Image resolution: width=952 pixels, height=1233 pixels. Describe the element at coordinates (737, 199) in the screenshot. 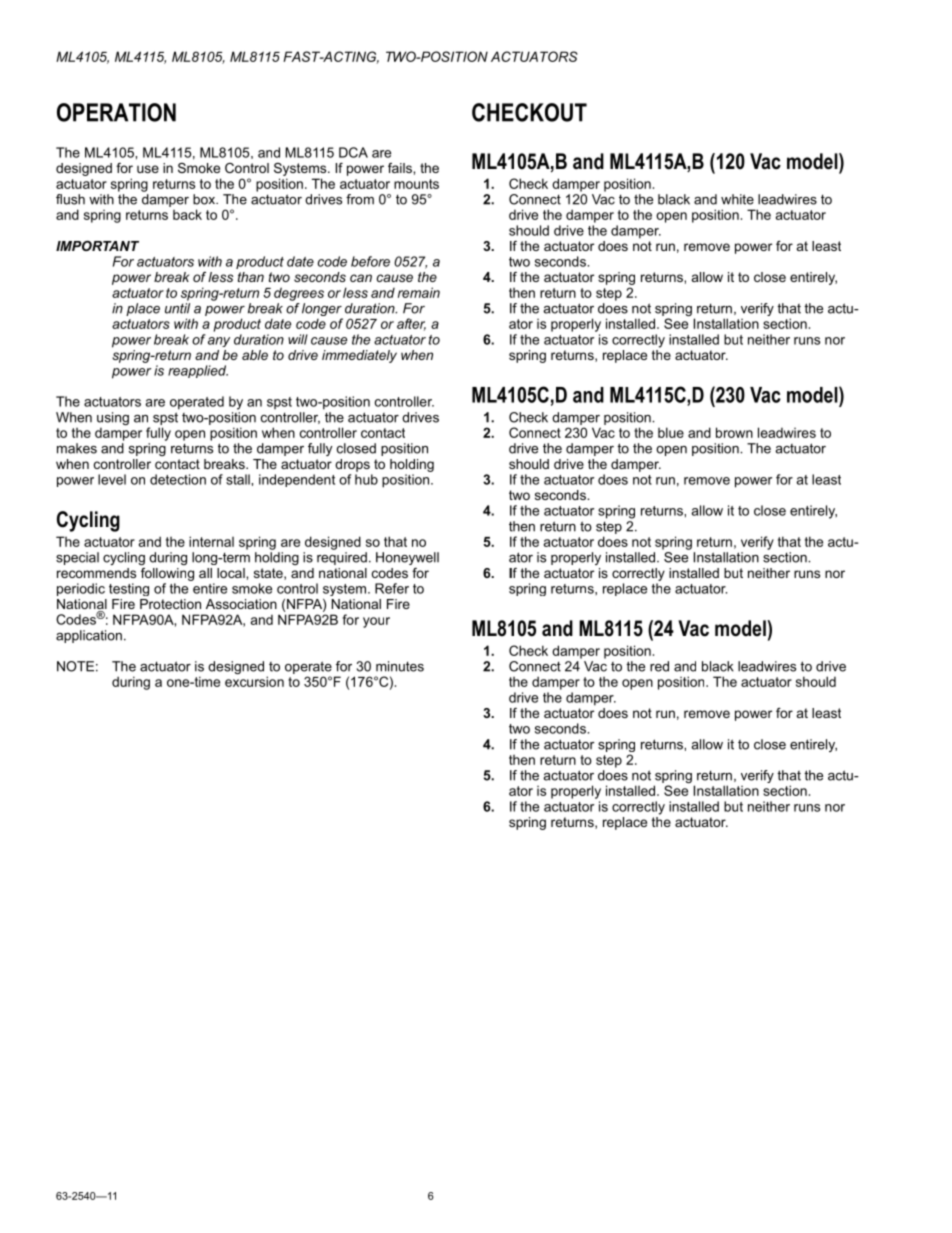

I see `white` at that location.
